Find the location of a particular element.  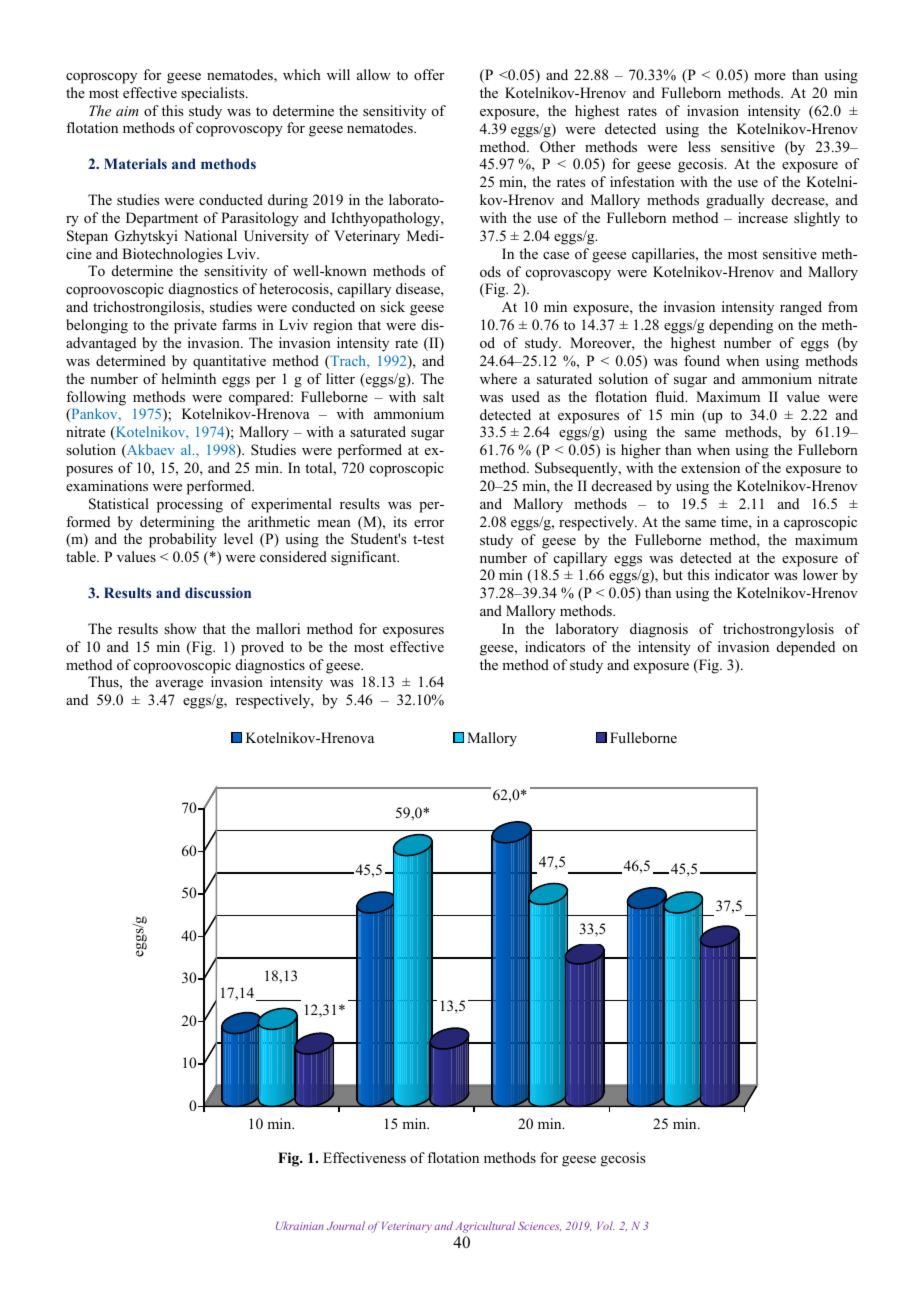

Agricultural is located at coordinates (485, 1227).
